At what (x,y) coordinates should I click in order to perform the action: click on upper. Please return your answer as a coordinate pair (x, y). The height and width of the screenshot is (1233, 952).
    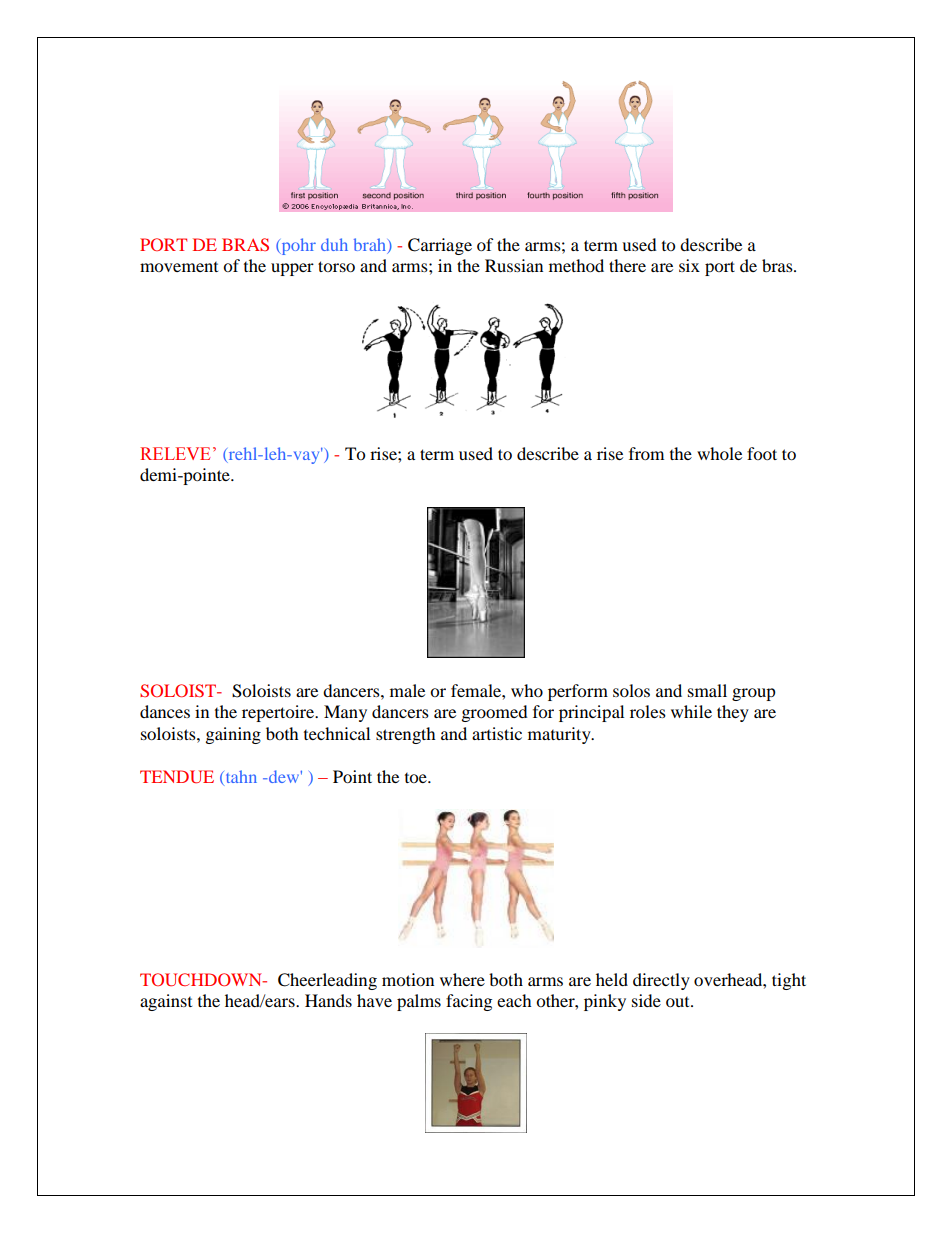
    Looking at the image, I should click on (292, 269).
